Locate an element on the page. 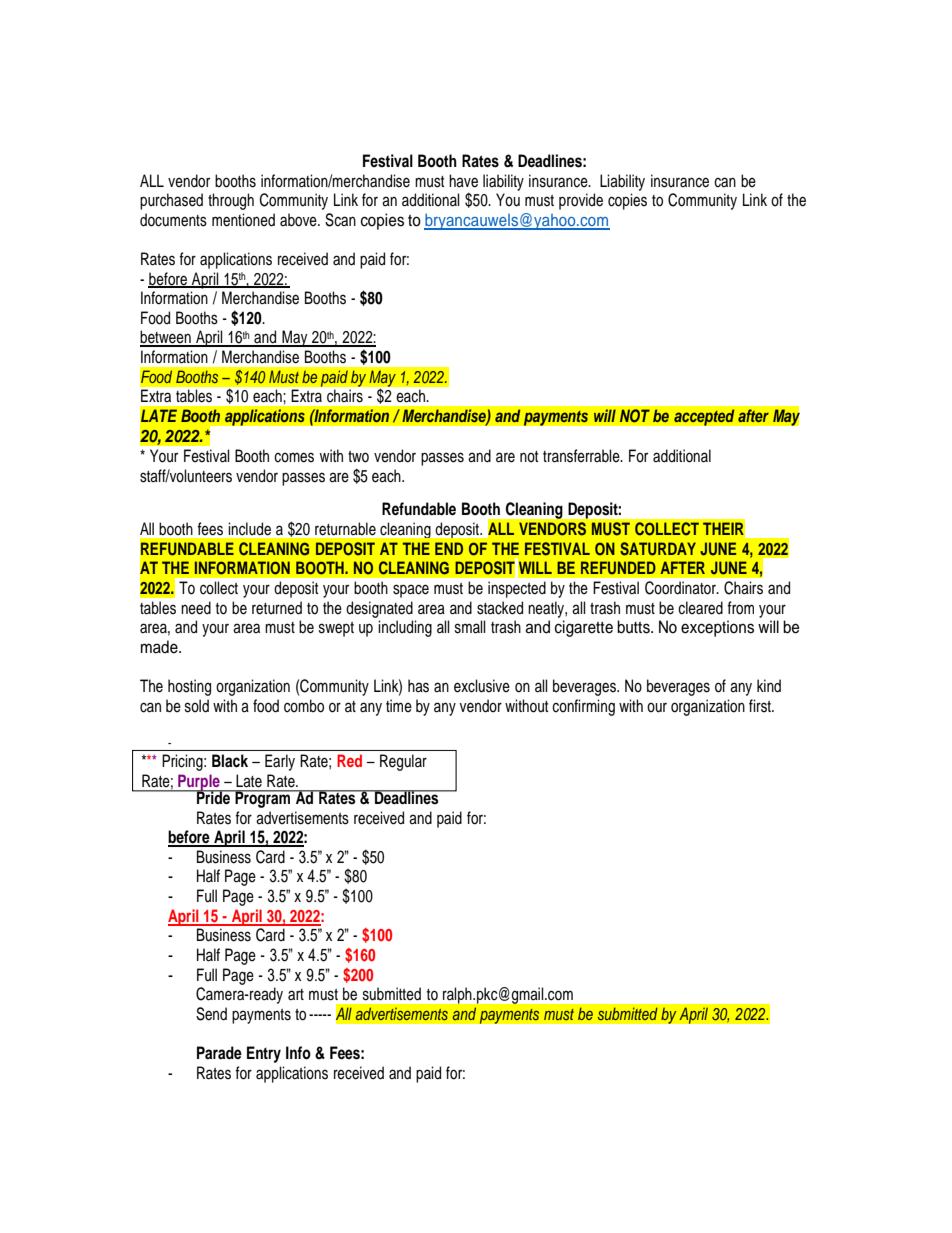 The width and height of the document is (952, 1233). Send is located at coordinates (211, 1014).
